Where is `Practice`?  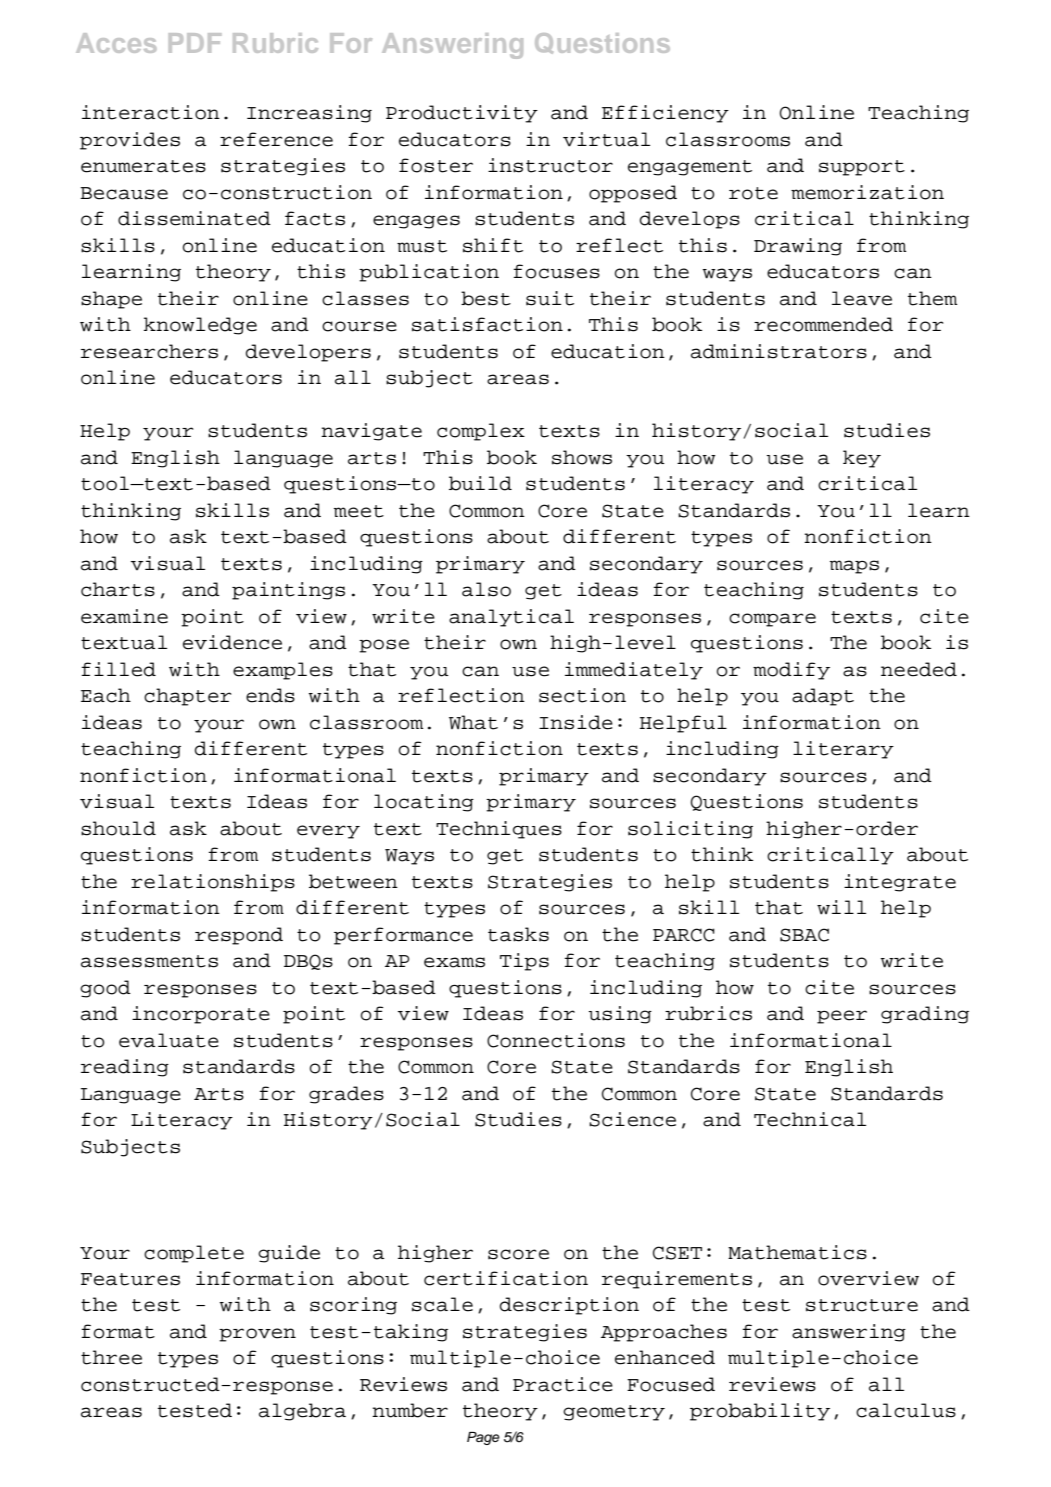
Practice is located at coordinates (563, 1384).
